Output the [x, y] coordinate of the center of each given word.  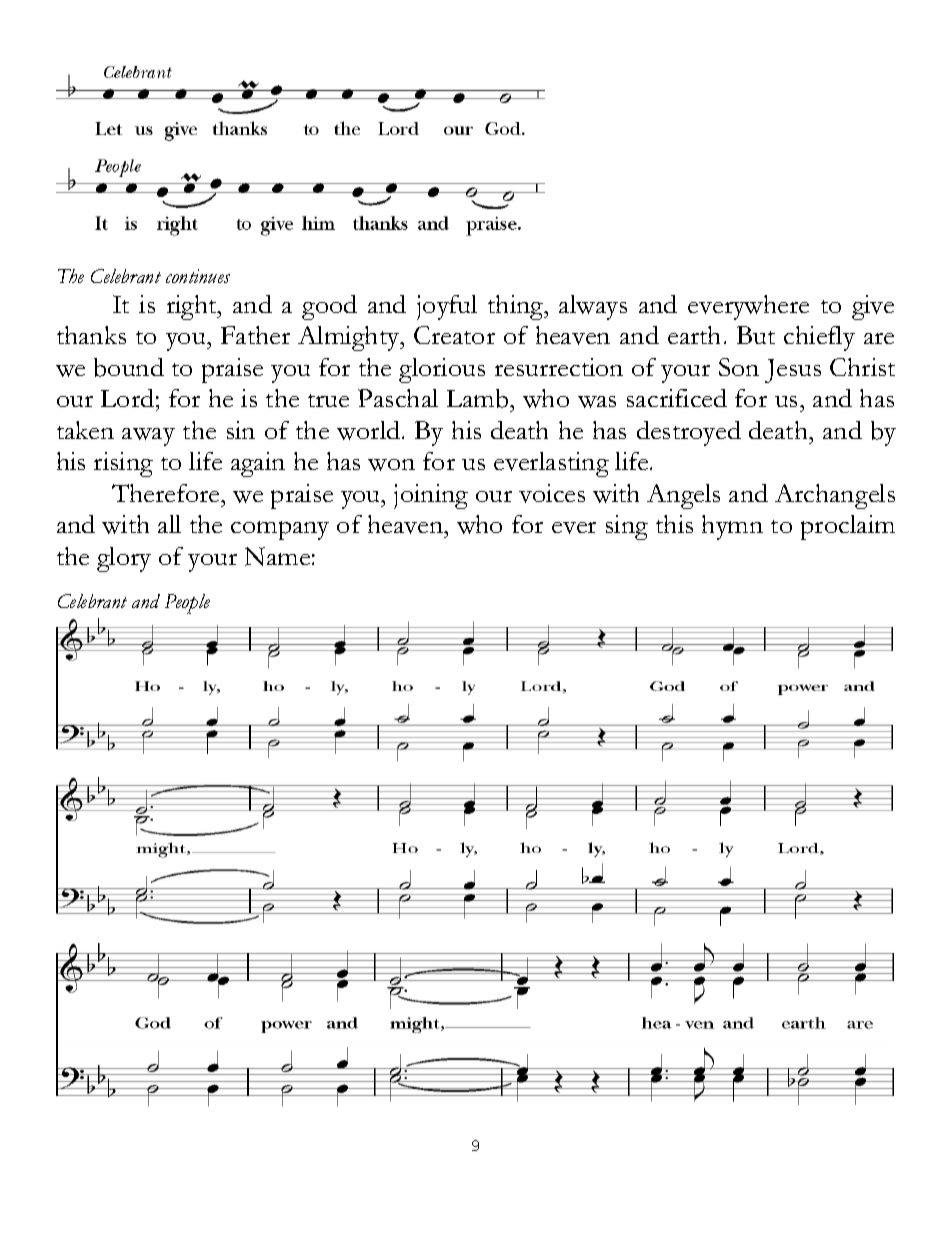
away [148, 437]
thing [517, 307]
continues [198, 276]
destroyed [689, 433]
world [370, 430]
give [873, 307]
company [280, 530]
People [187, 604]
